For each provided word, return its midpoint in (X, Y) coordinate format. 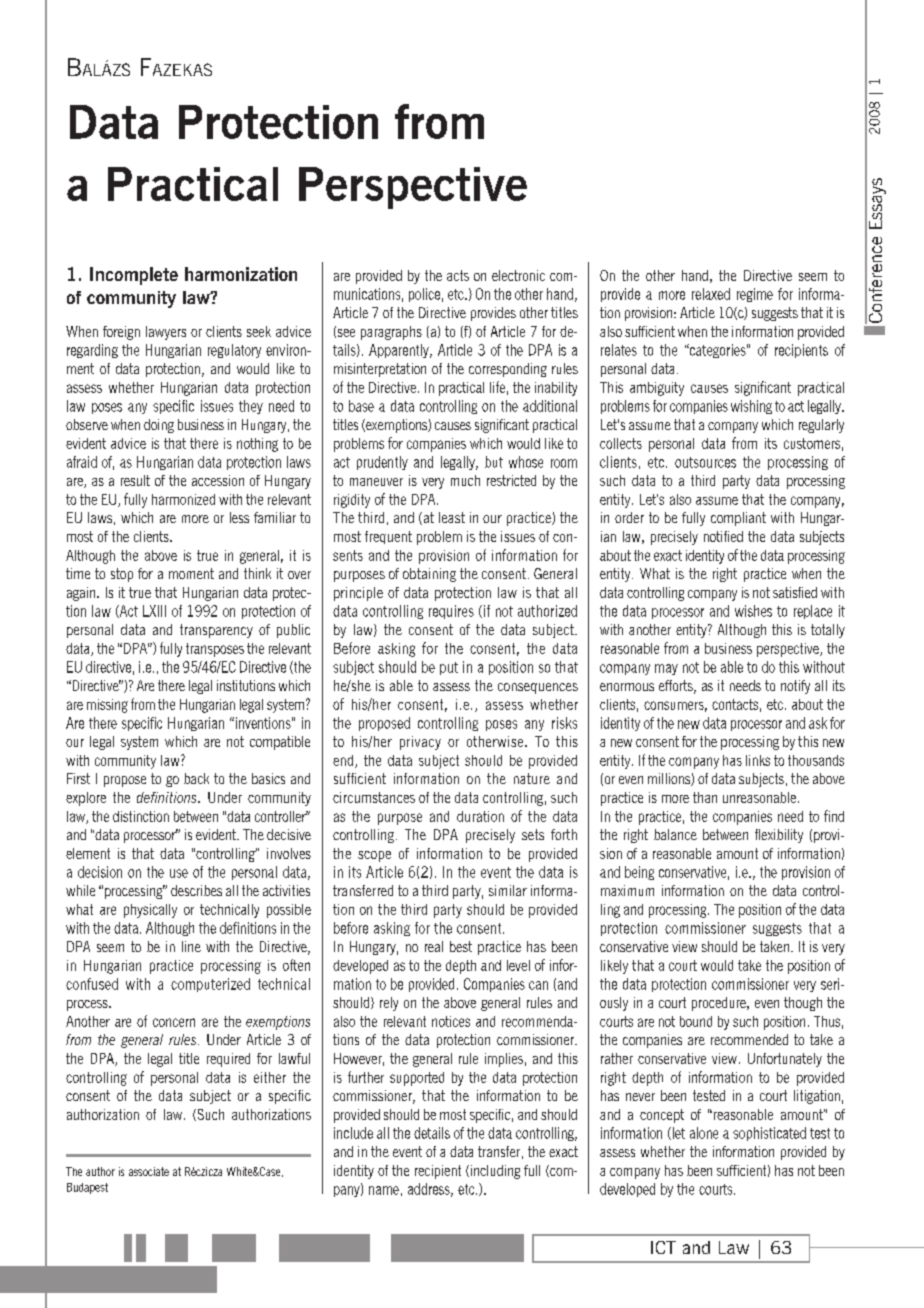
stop (122, 575)
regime (755, 295)
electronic (518, 275)
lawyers (166, 333)
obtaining (429, 575)
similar (508, 890)
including (494, 1172)
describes (196, 890)
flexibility (779, 836)
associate (149, 1171)
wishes (753, 611)
